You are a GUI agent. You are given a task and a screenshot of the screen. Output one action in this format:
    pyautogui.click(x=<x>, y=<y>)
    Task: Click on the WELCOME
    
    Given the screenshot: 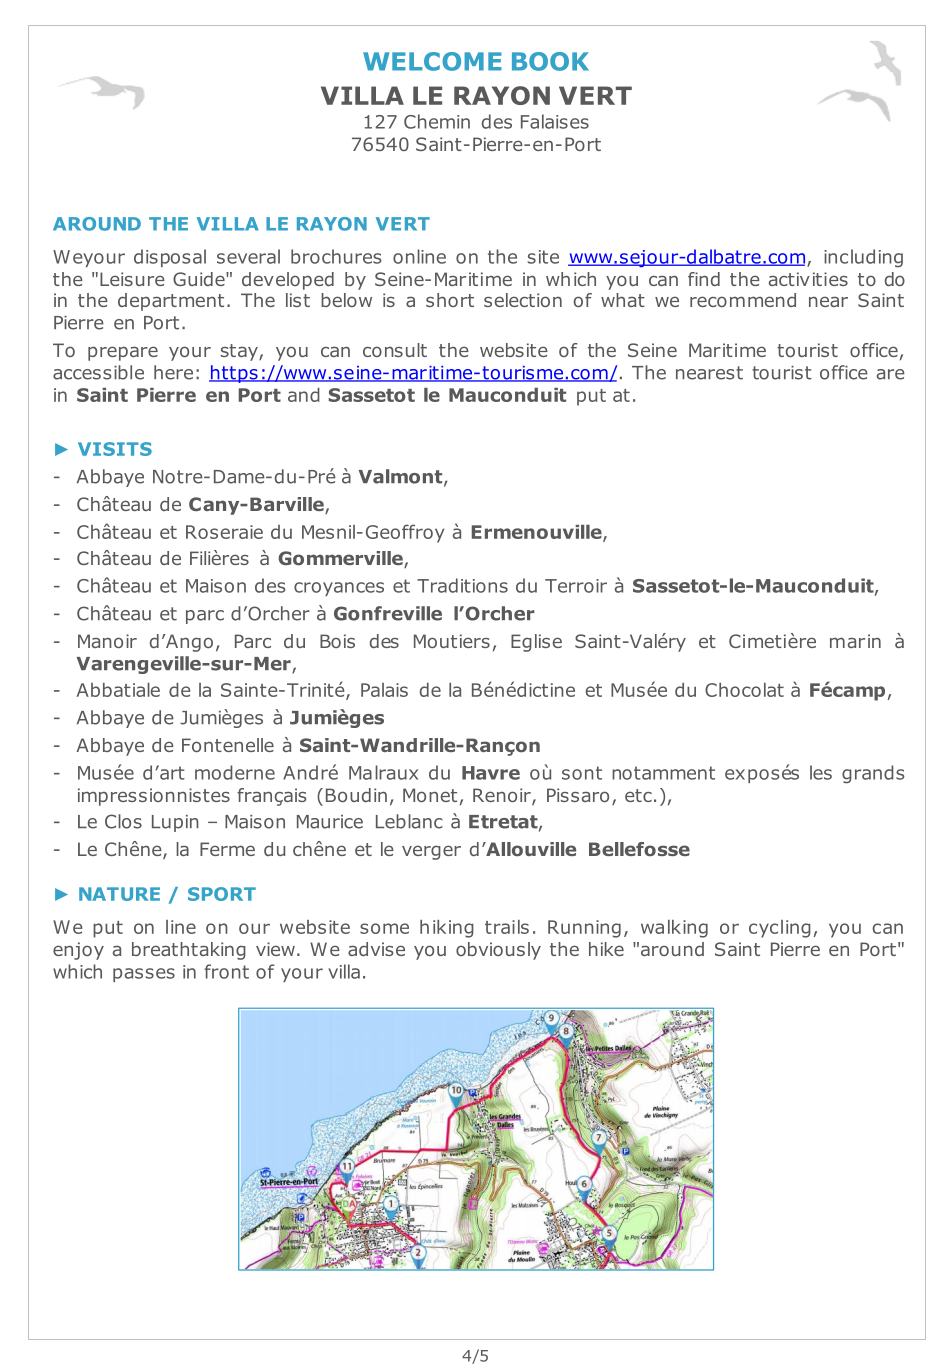 What is the action you would take?
    pyautogui.click(x=432, y=61)
